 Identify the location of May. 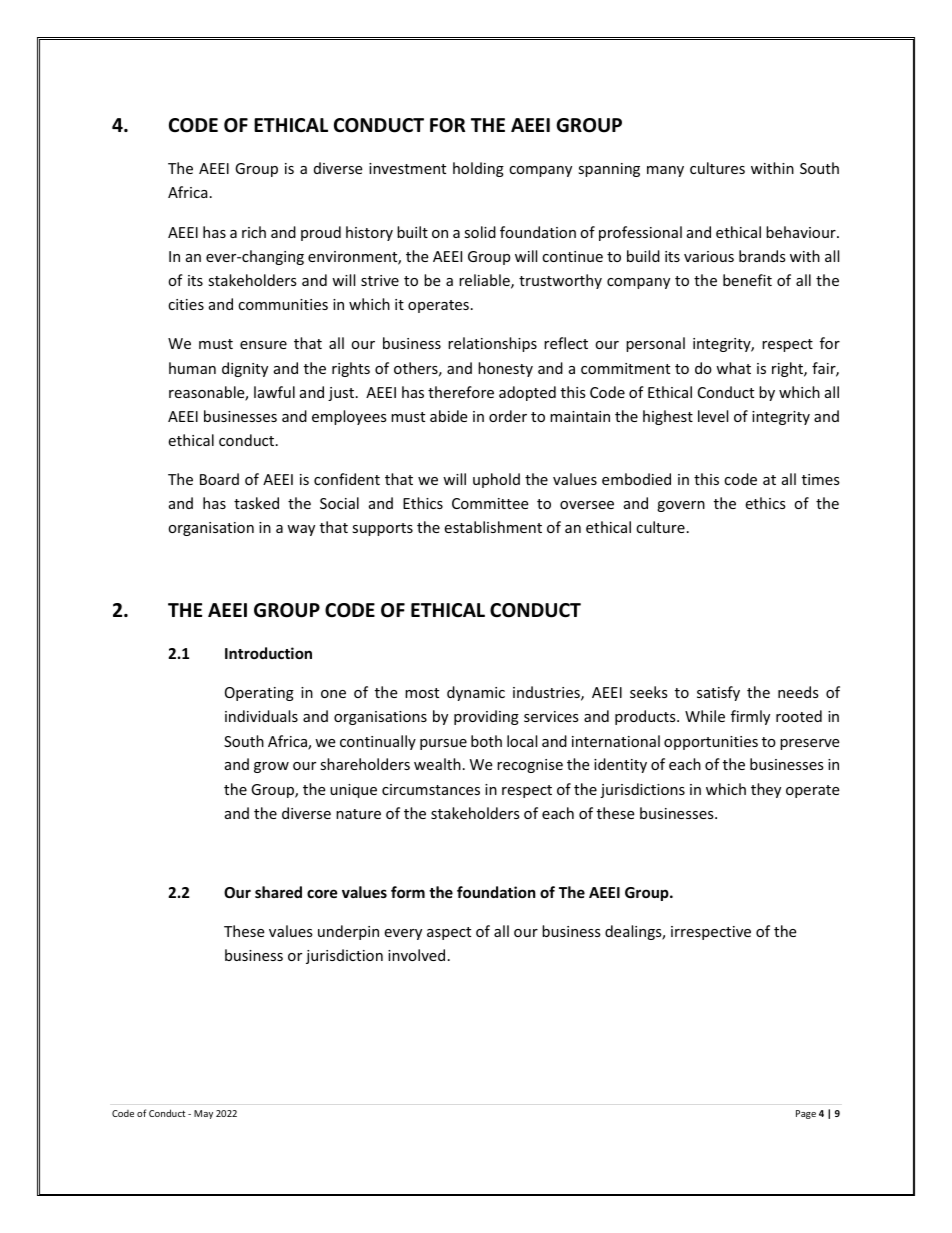
(203, 1114).
